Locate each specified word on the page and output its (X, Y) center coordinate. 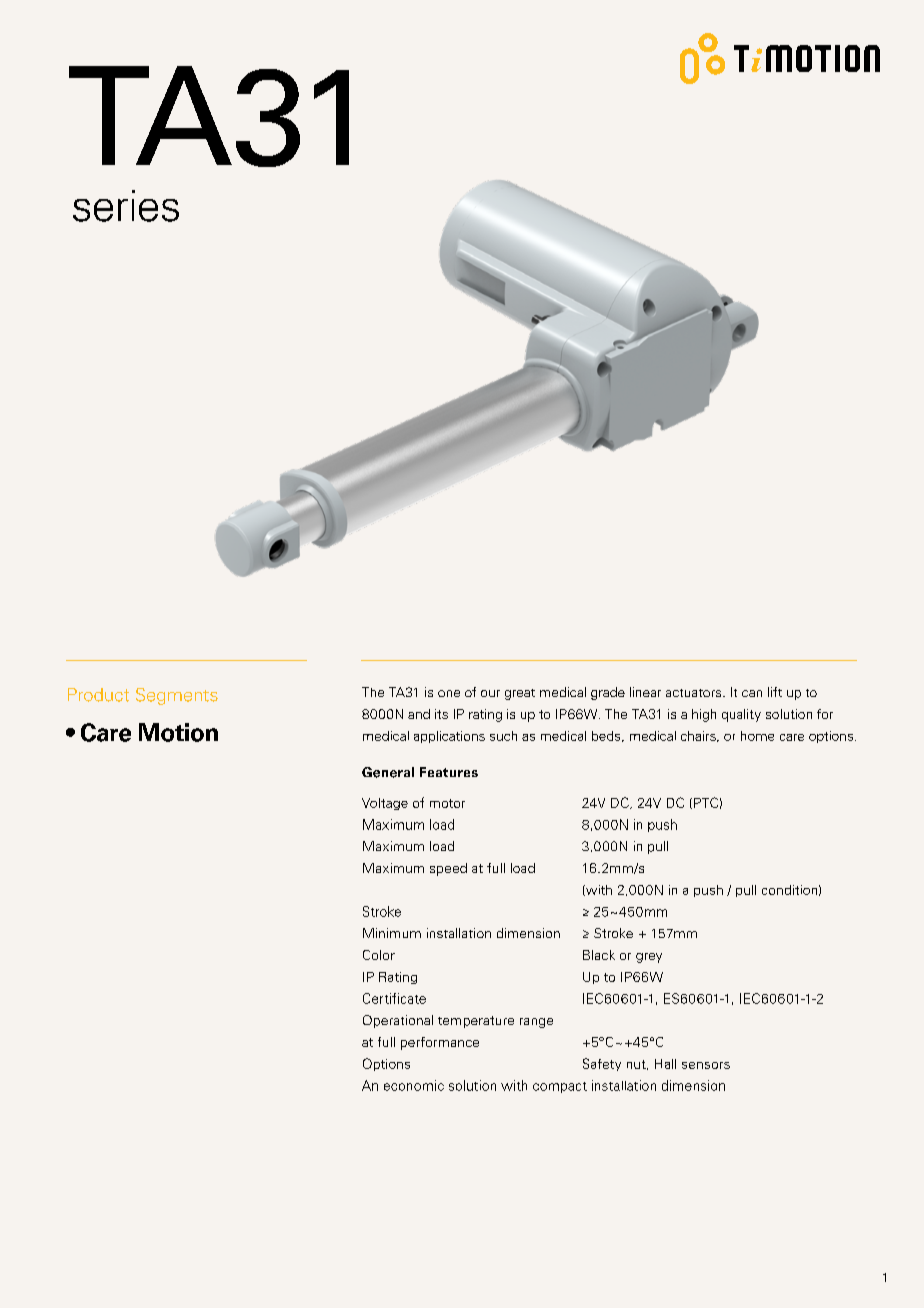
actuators (695, 693)
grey (649, 958)
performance (440, 1043)
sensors (706, 1065)
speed (448, 869)
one (449, 693)
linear (645, 692)
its (441, 714)
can (752, 693)
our (490, 693)
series (126, 206)
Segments (177, 696)
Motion (178, 732)
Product (98, 695)
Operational (398, 1021)
